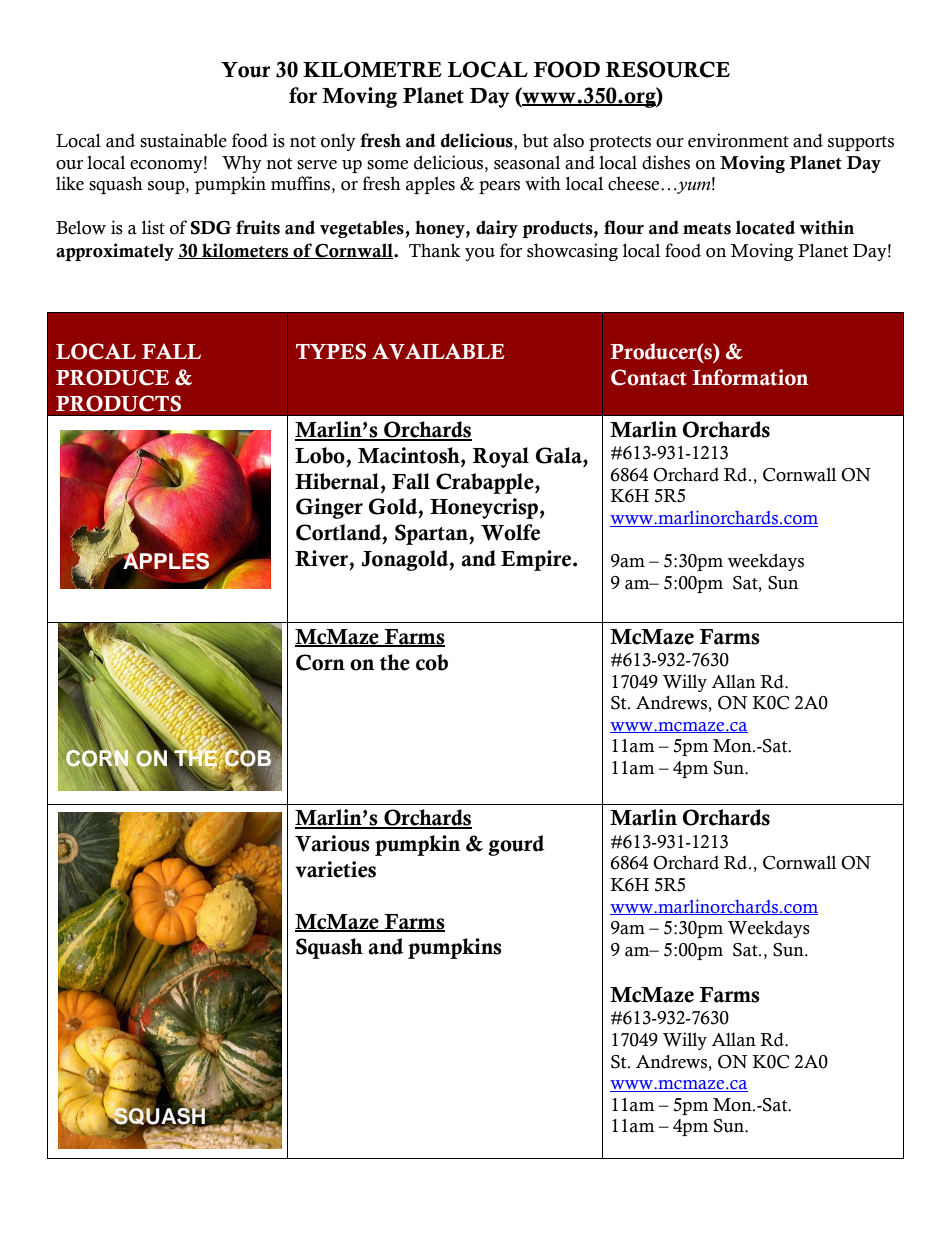 Image resolution: width=952 pixels, height=1233 pixels. What do you see at coordinates (516, 845) in the page?
I see `gourd` at bounding box center [516, 845].
